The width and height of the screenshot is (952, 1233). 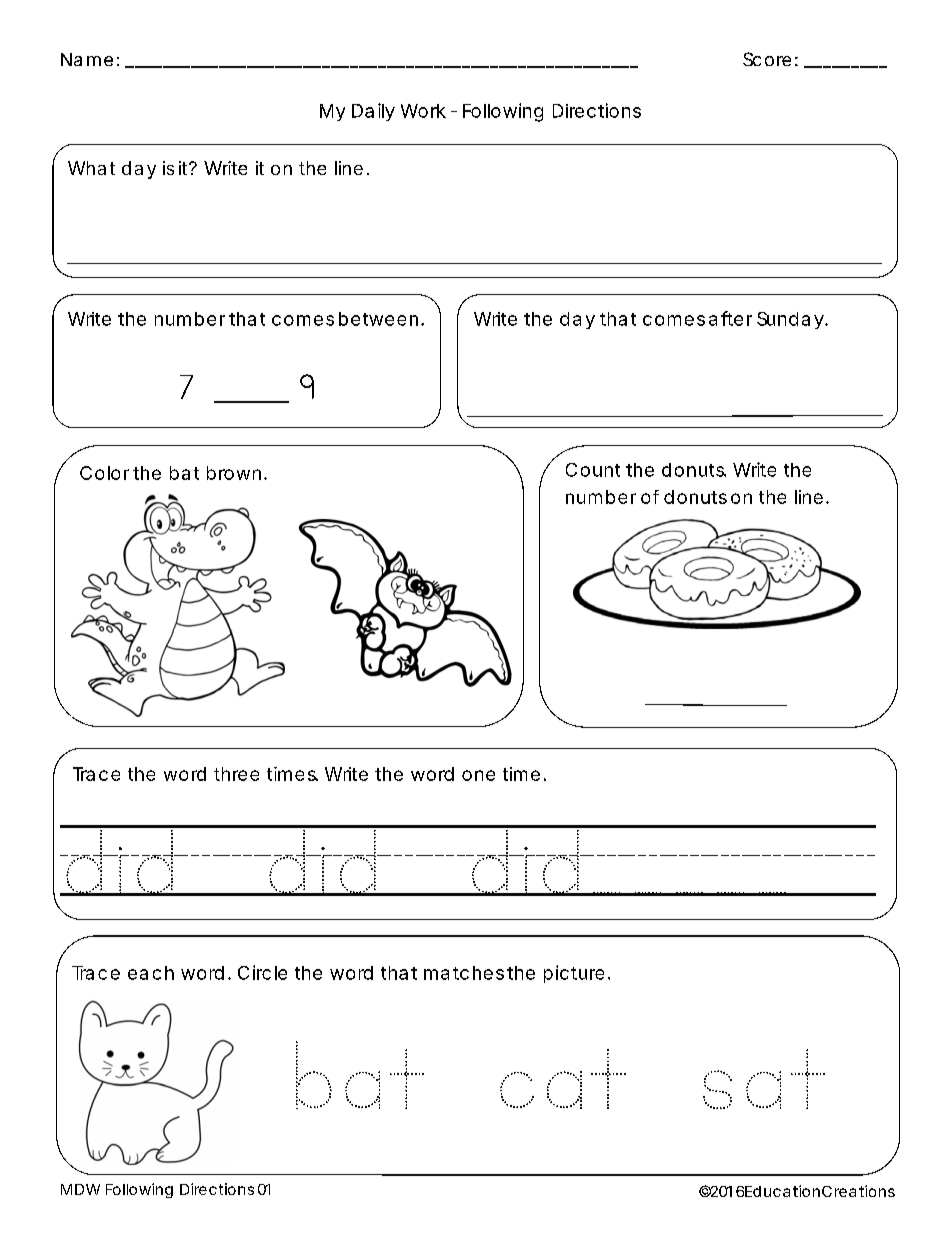 I want to click on Name, so click(x=87, y=59).
